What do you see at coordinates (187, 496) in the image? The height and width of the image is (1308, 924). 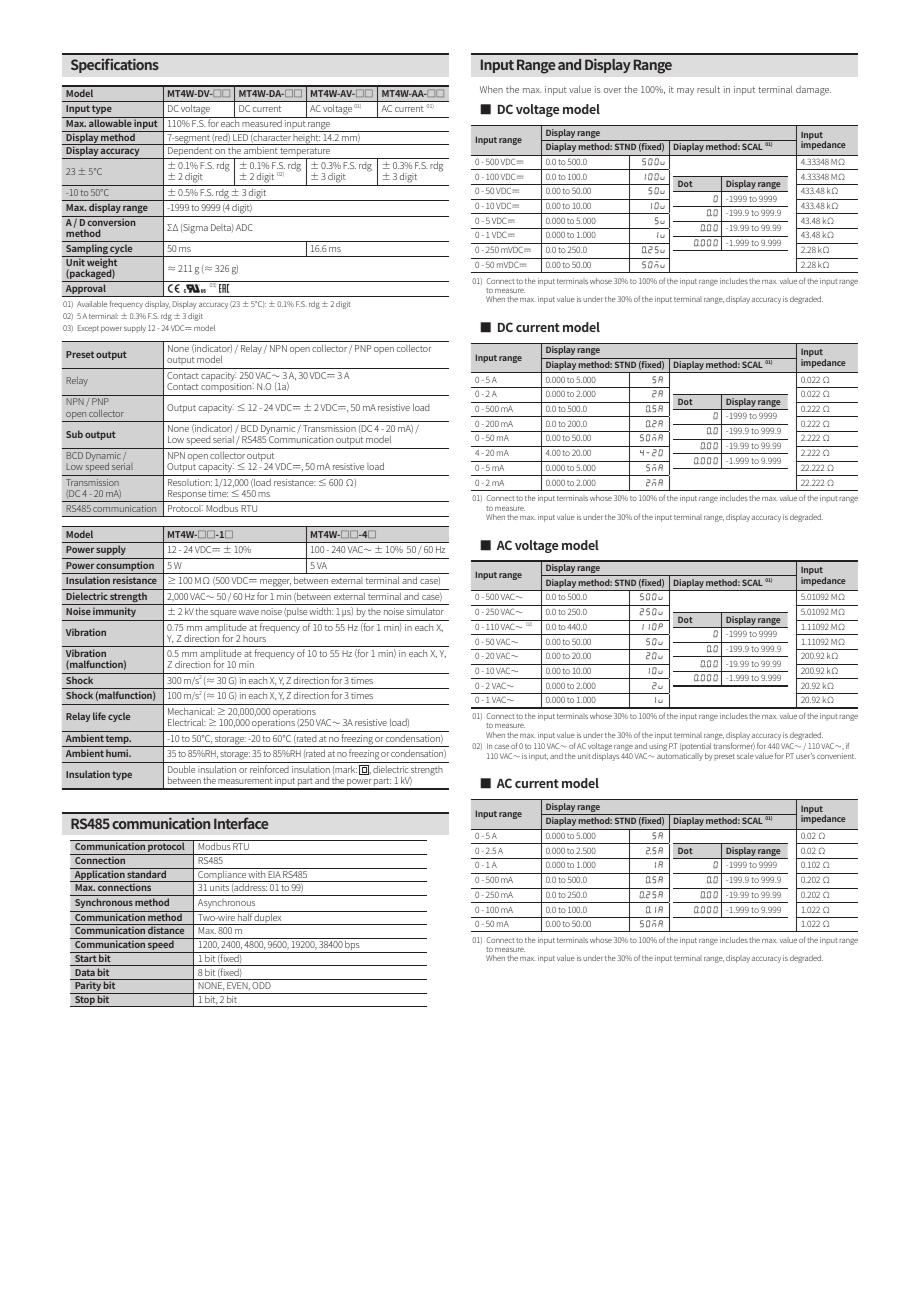 I see `Response` at bounding box center [187, 496].
